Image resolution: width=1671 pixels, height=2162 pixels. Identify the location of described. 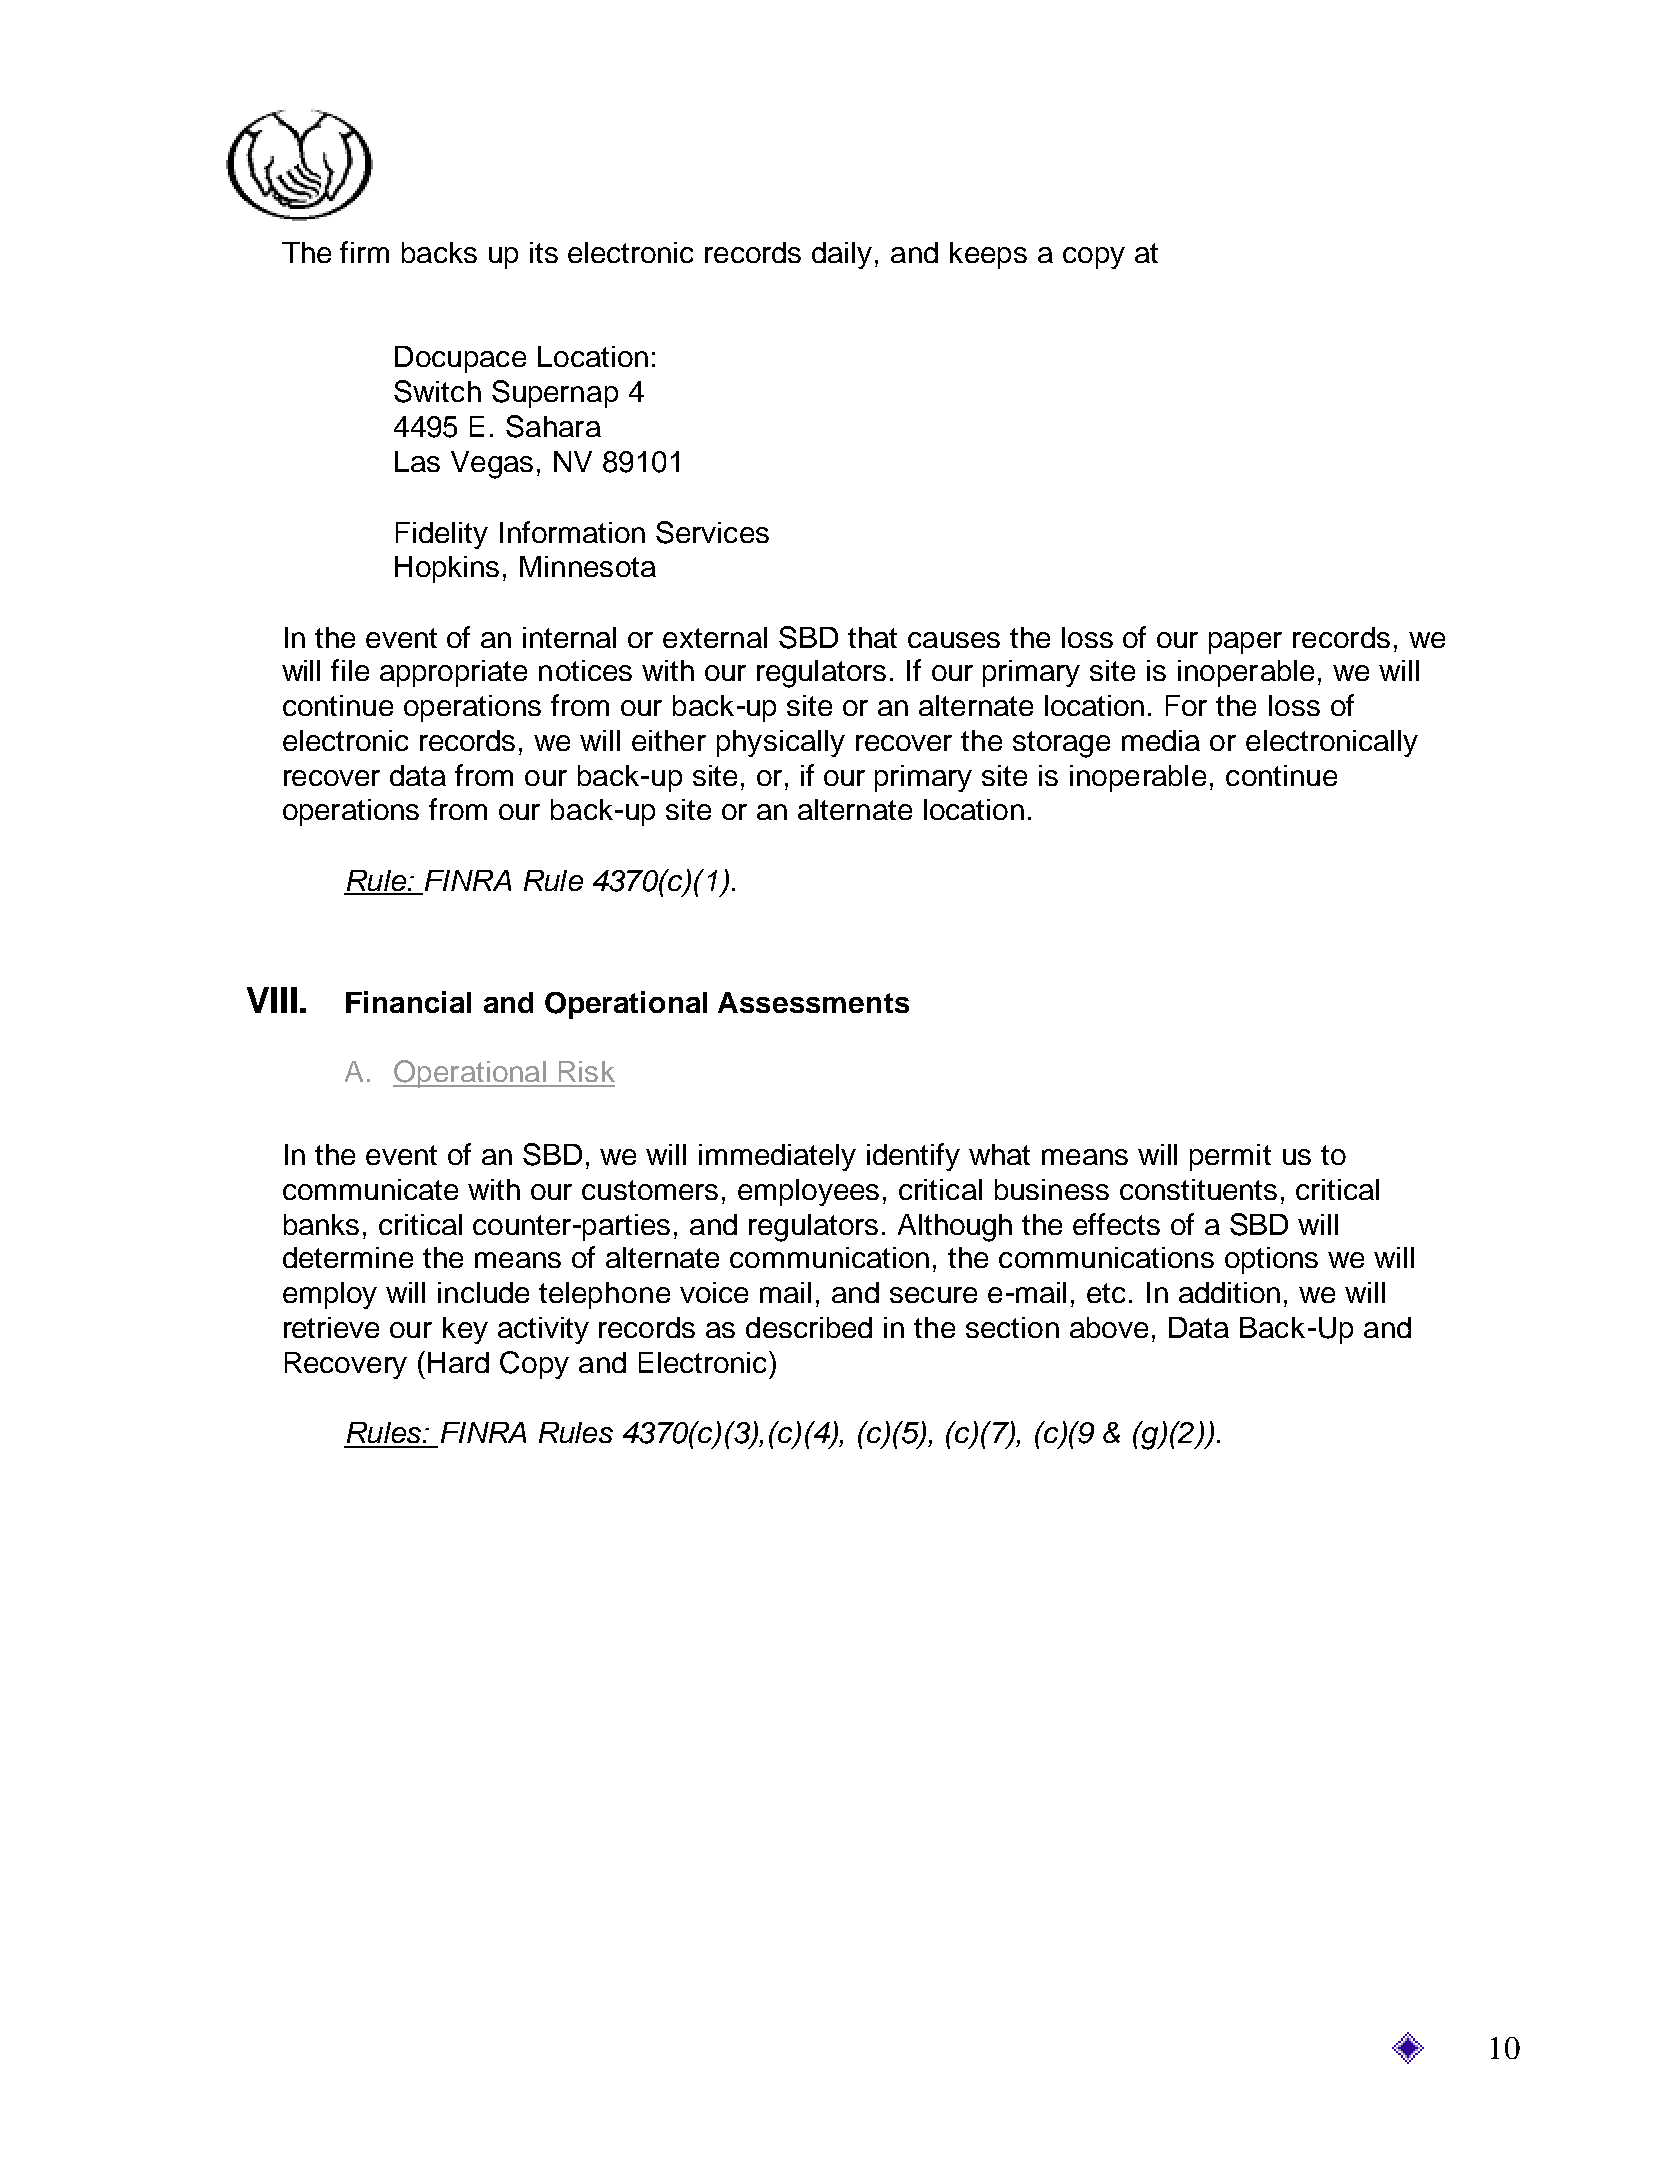
(809, 1327).
